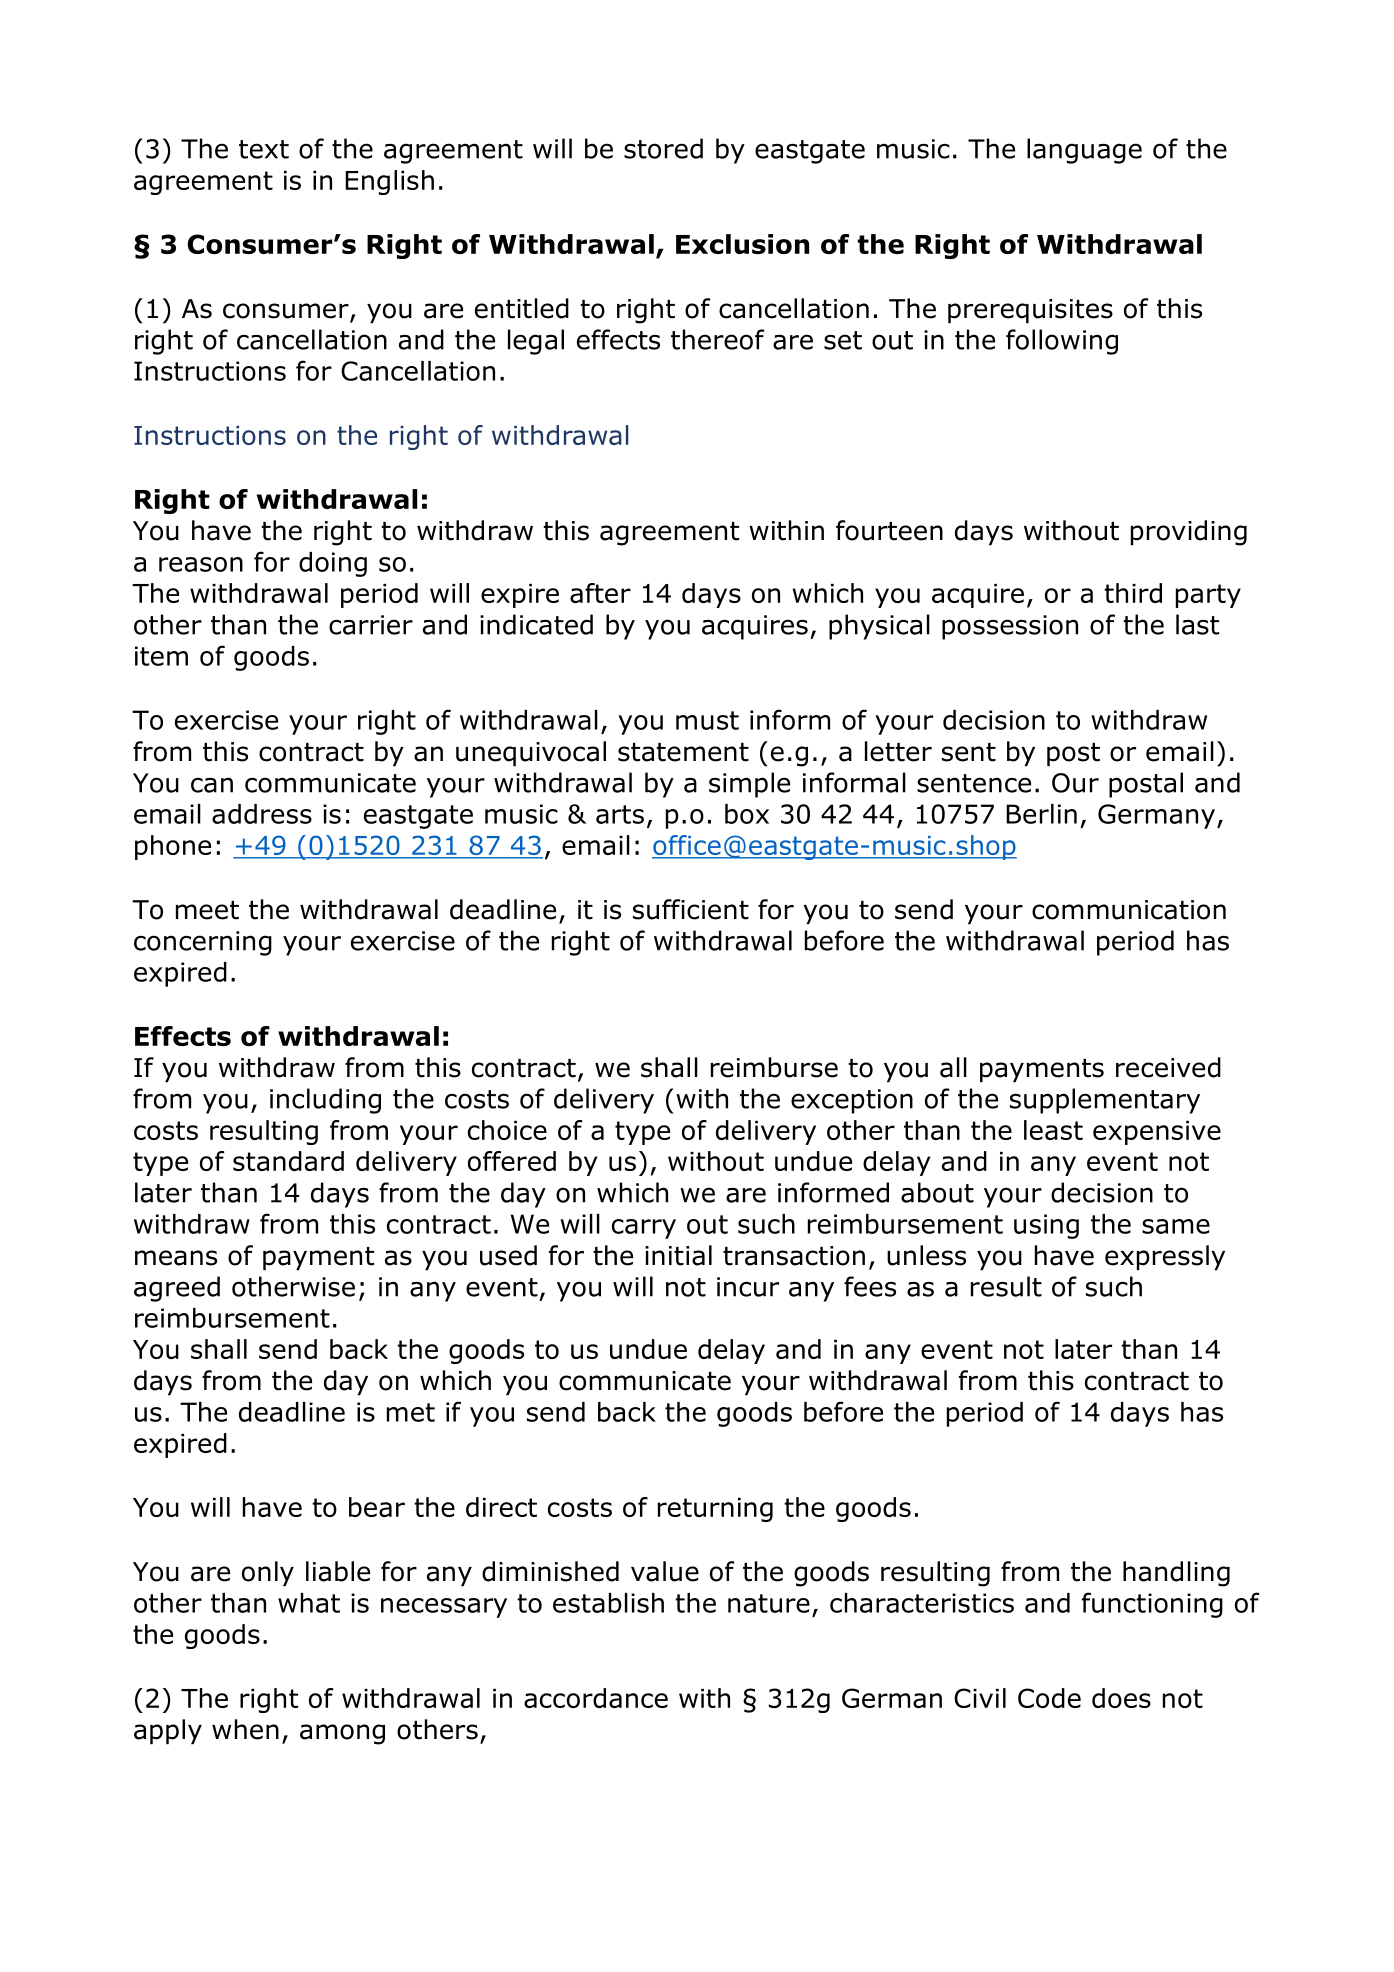 The width and height of the screenshot is (1394, 1972). Describe the element at coordinates (1084, 151) in the screenshot. I see `language` at that location.
